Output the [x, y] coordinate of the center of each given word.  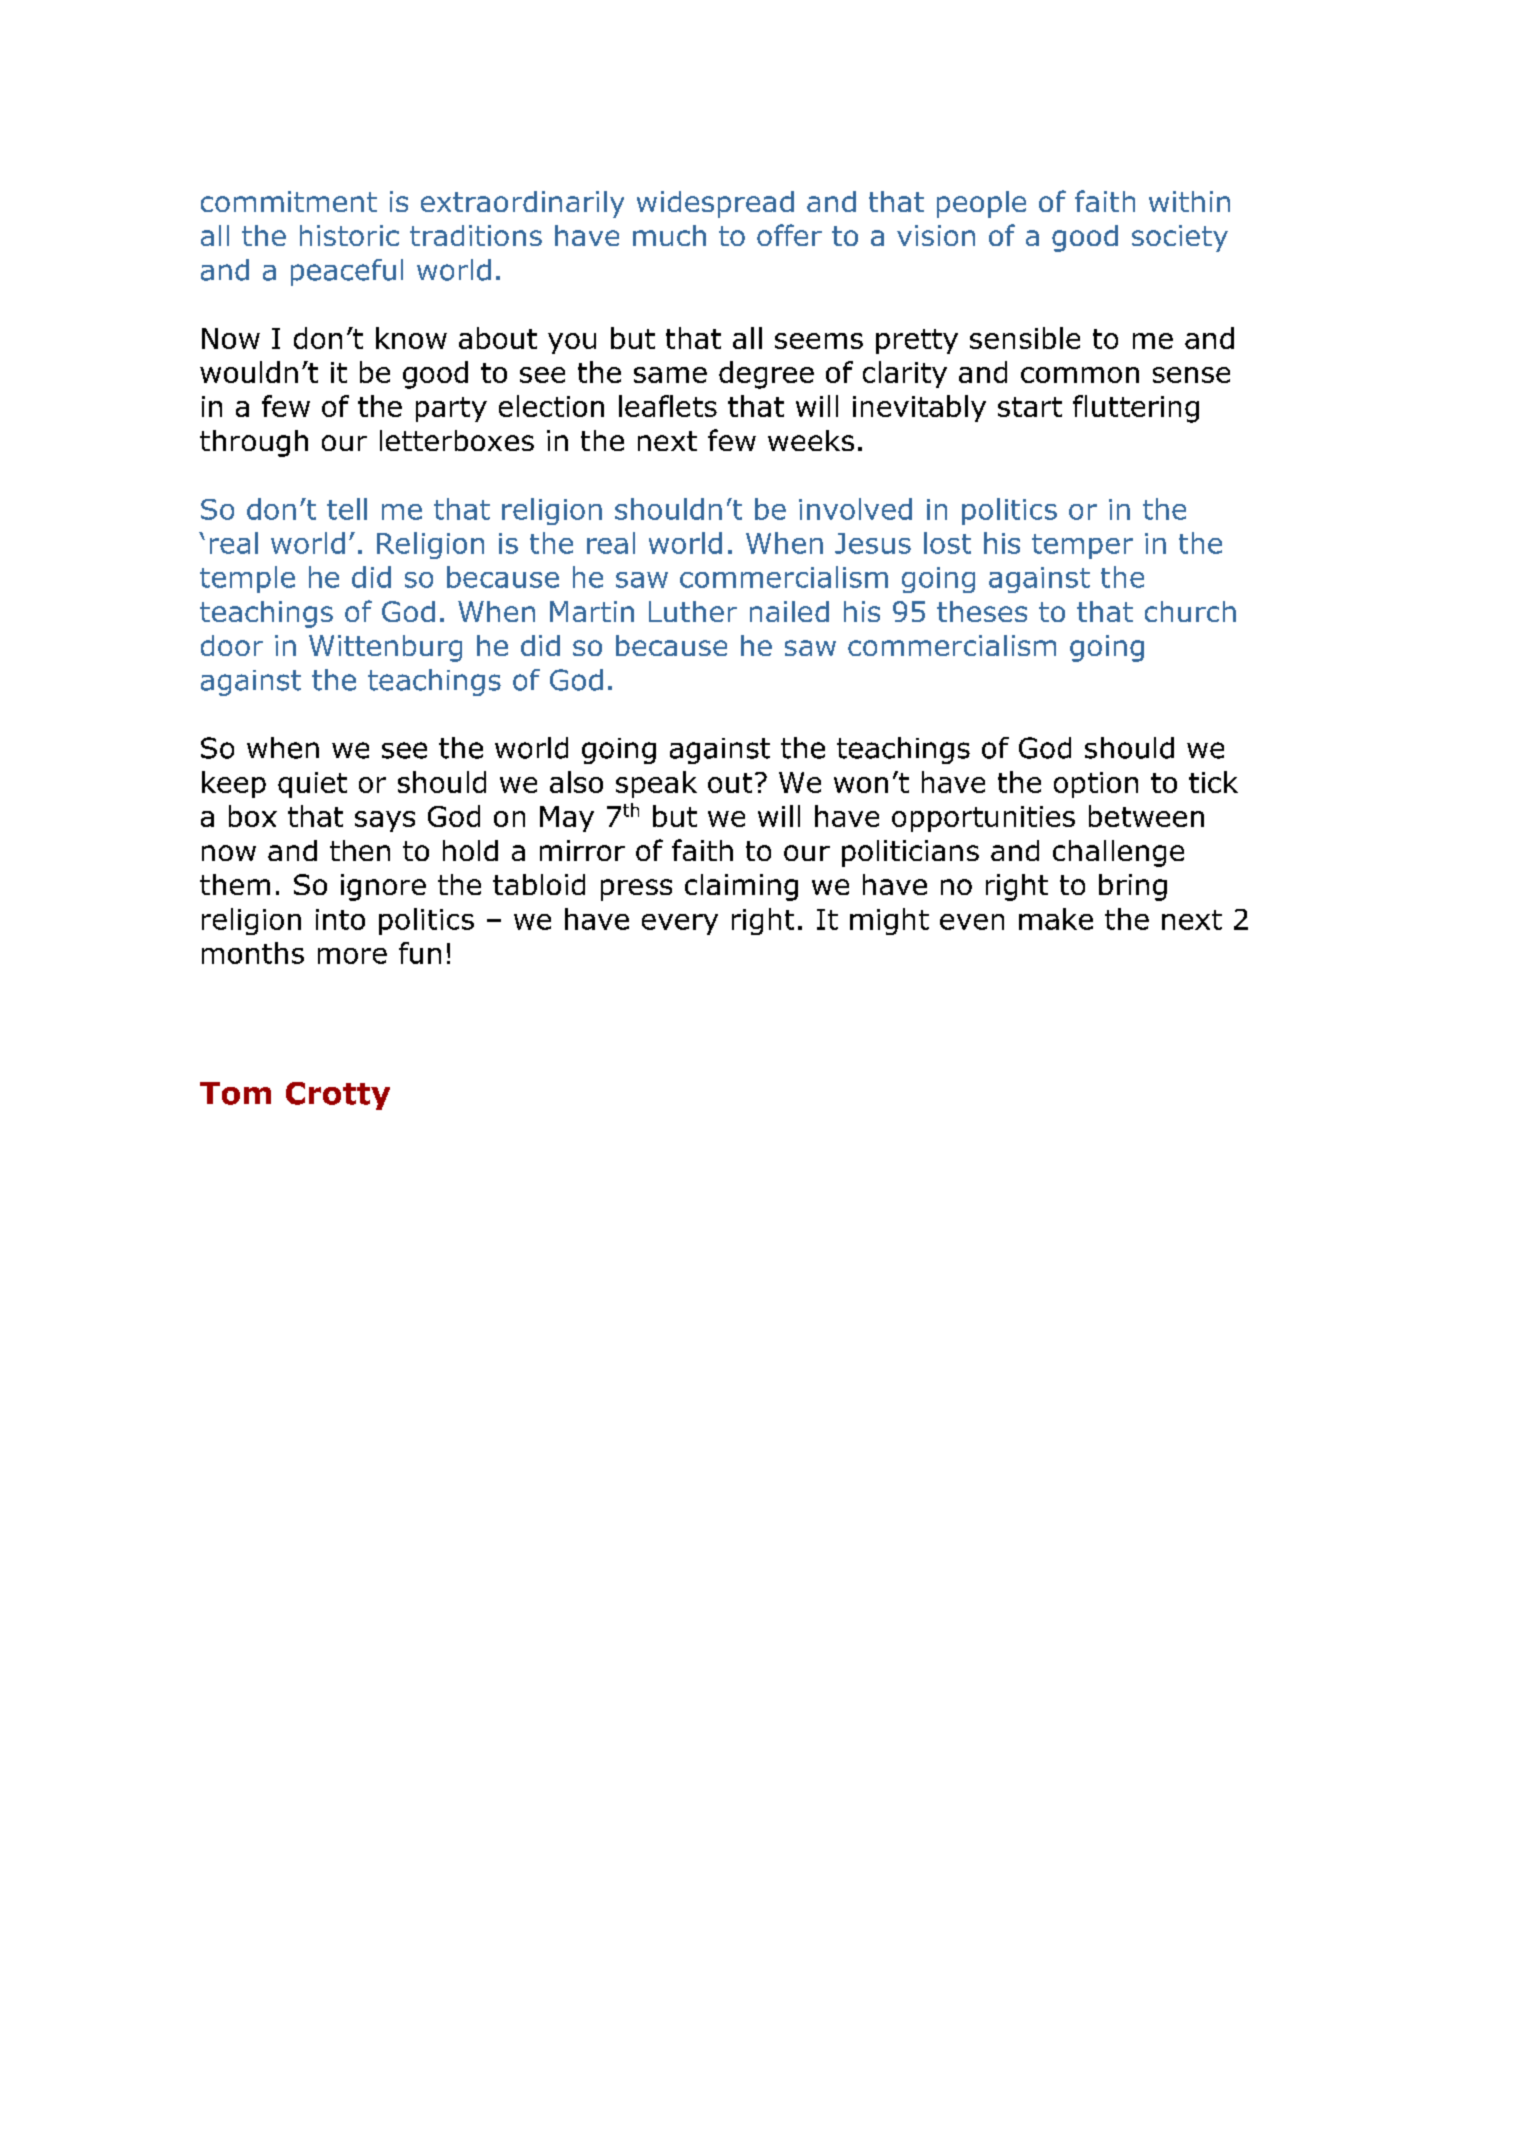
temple [247, 579]
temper [1082, 546]
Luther [693, 611]
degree [766, 375]
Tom [235, 1093]
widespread [715, 204]
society [1180, 238]
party [451, 409]
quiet [312, 785]
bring [1133, 887]
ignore [383, 887]
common [1080, 375]
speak [656, 784]
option [1096, 785]
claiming [741, 887]
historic [349, 235]
